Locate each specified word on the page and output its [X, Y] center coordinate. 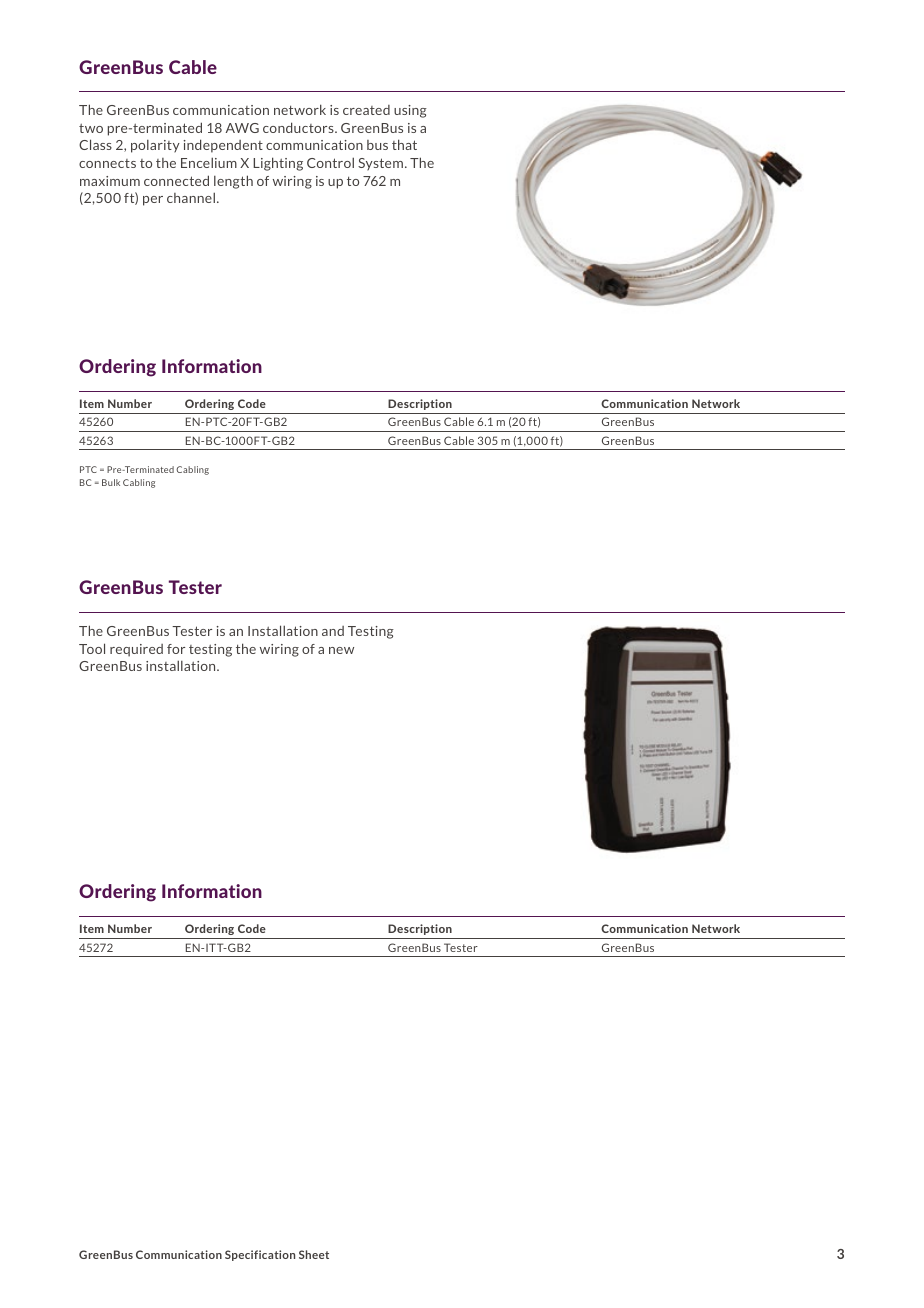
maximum [110, 181]
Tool [92, 648]
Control [330, 162]
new [341, 650]
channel [191, 197]
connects [107, 163]
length [233, 182]
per [153, 201]
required [136, 650]
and [333, 631]
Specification [260, 1255]
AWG [242, 128]
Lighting [278, 164]
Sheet [314, 1254]
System [380, 164]
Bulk [111, 482]
